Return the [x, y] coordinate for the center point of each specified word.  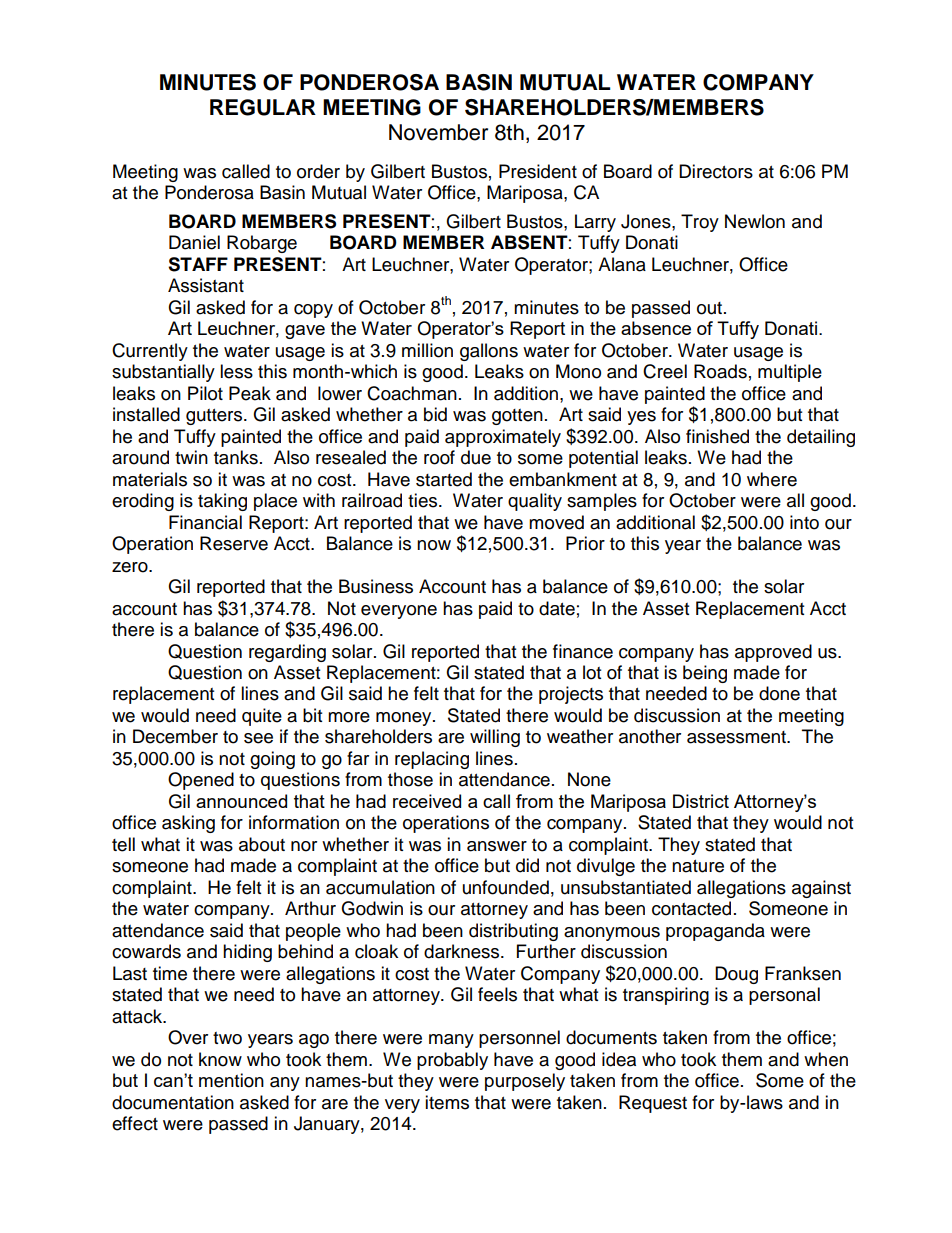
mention [231, 1080]
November [438, 132]
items [447, 1102]
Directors [716, 171]
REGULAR [263, 107]
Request [653, 1104]
